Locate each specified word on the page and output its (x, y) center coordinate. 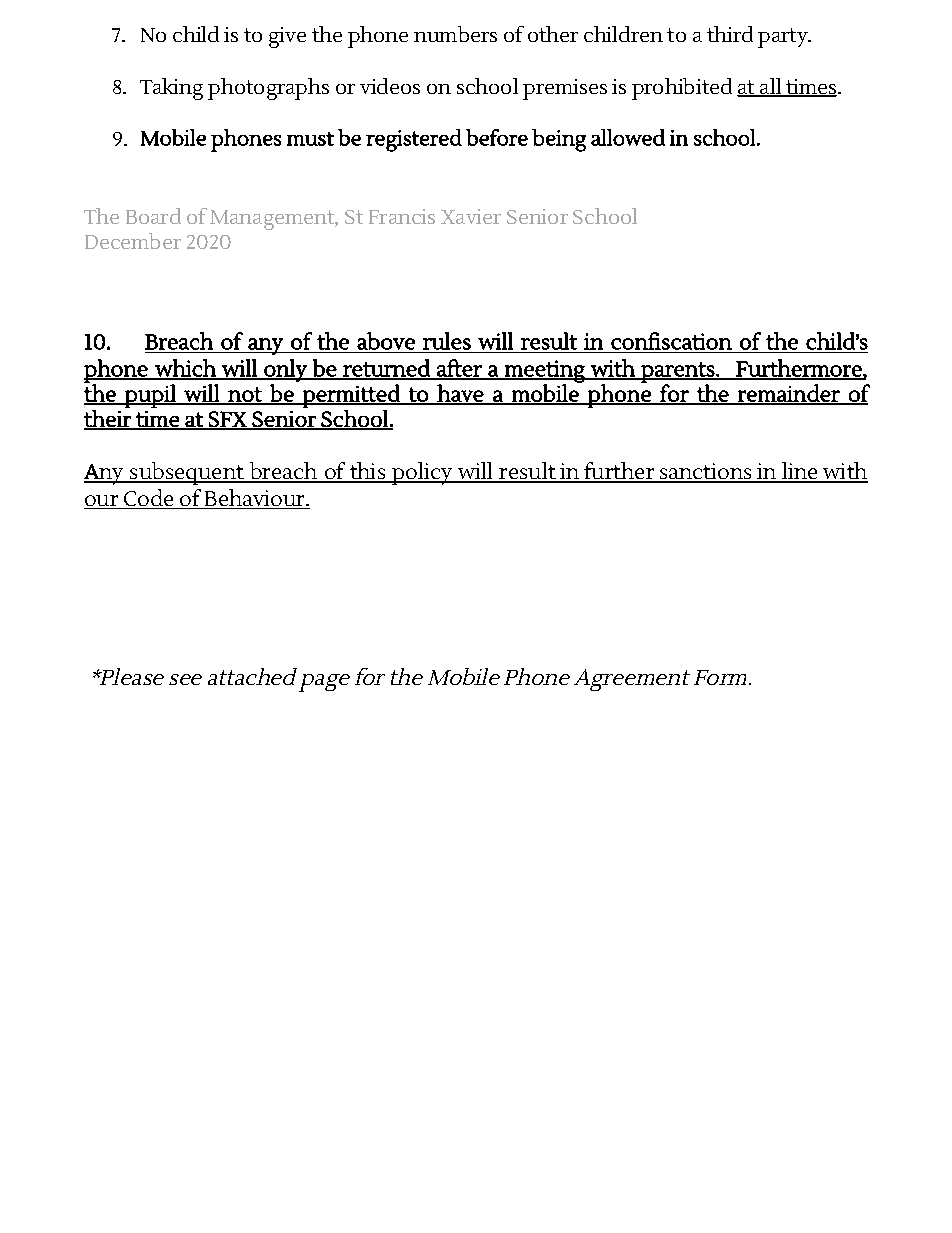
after (459, 369)
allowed (628, 137)
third (730, 34)
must (310, 139)
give (287, 37)
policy (422, 473)
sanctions (706, 472)
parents (677, 374)
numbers (455, 34)
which (185, 369)
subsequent (187, 473)
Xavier (471, 216)
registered (414, 140)
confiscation (671, 341)
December (133, 241)
